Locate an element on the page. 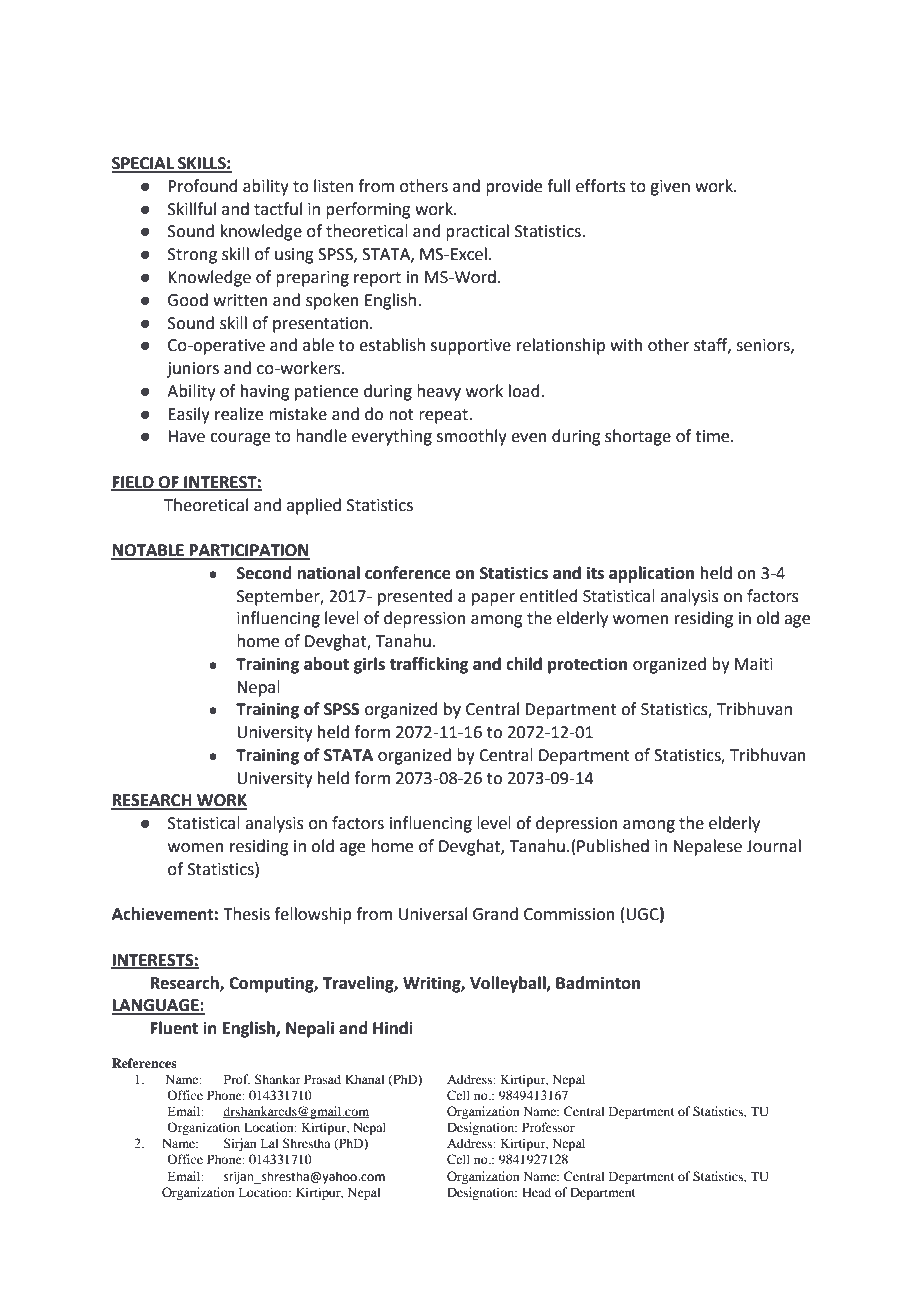 The width and height of the document is (924, 1308). Badminton is located at coordinates (598, 983).
